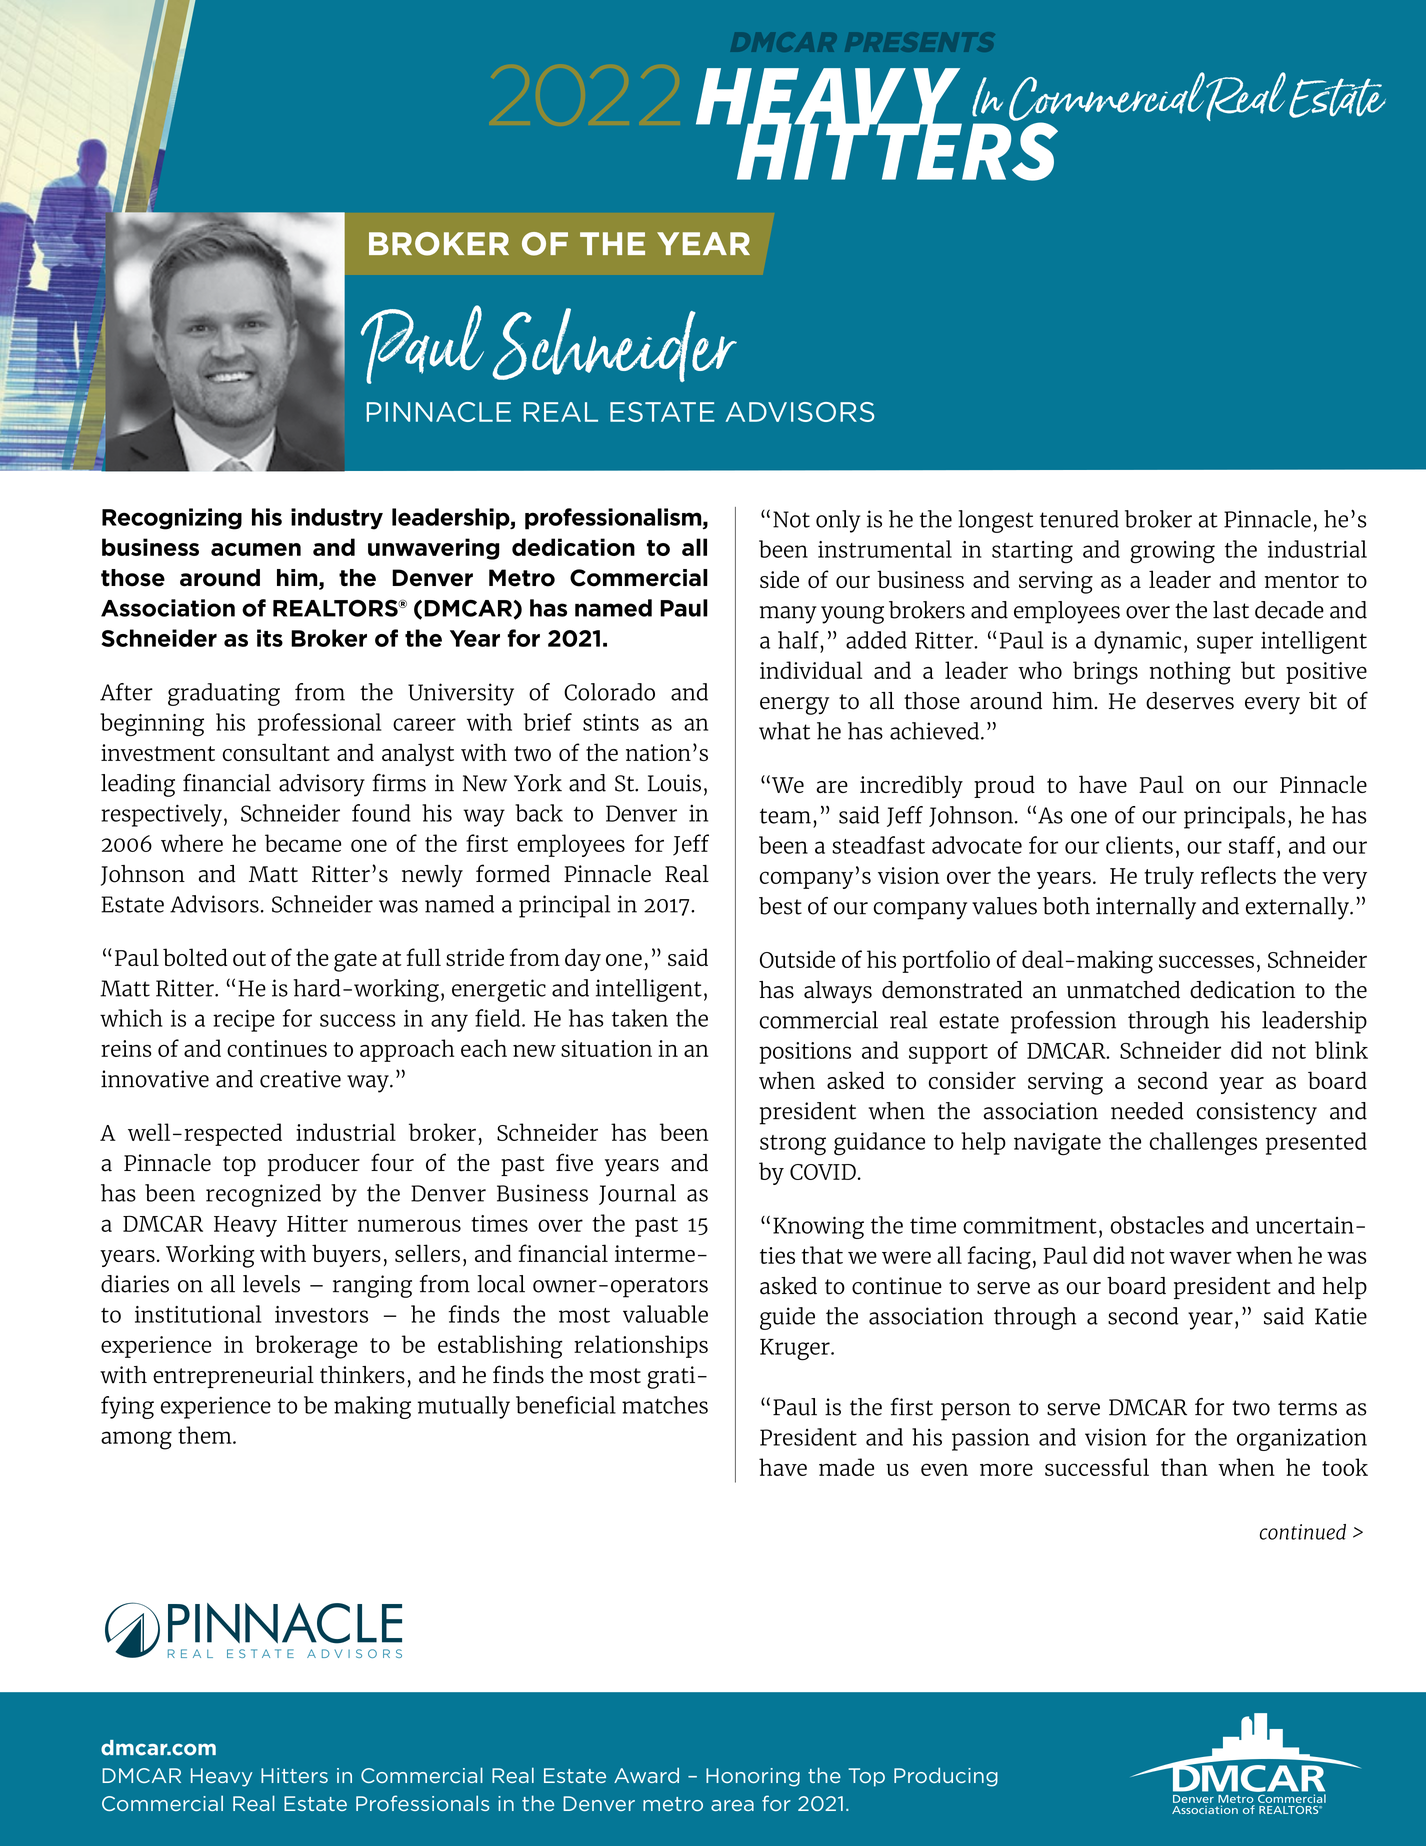  What do you see at coordinates (788, 615) in the document?
I see `many` at bounding box center [788, 615].
